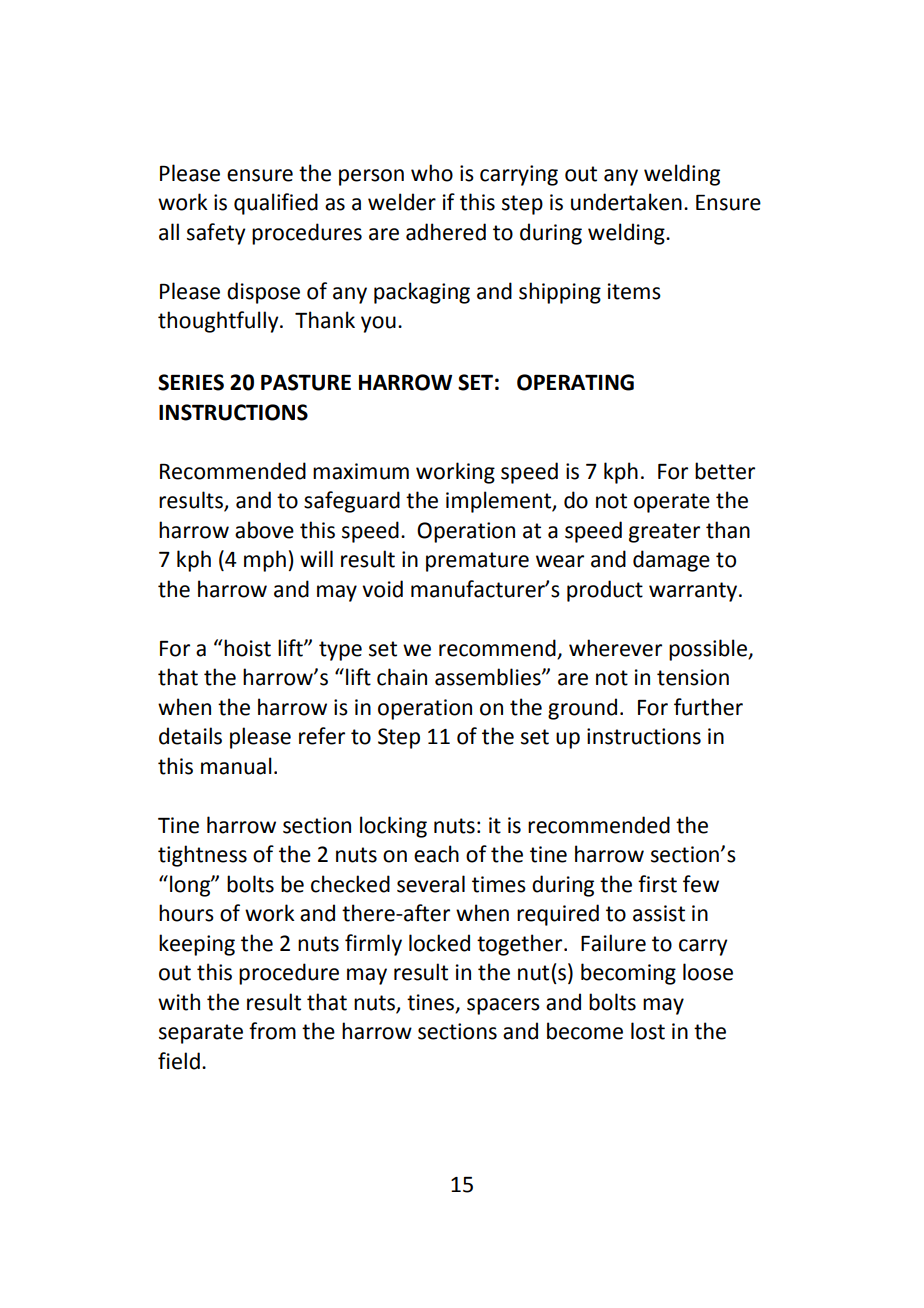  Describe the element at coordinates (708, 707) in the image. I see `further` at that location.
